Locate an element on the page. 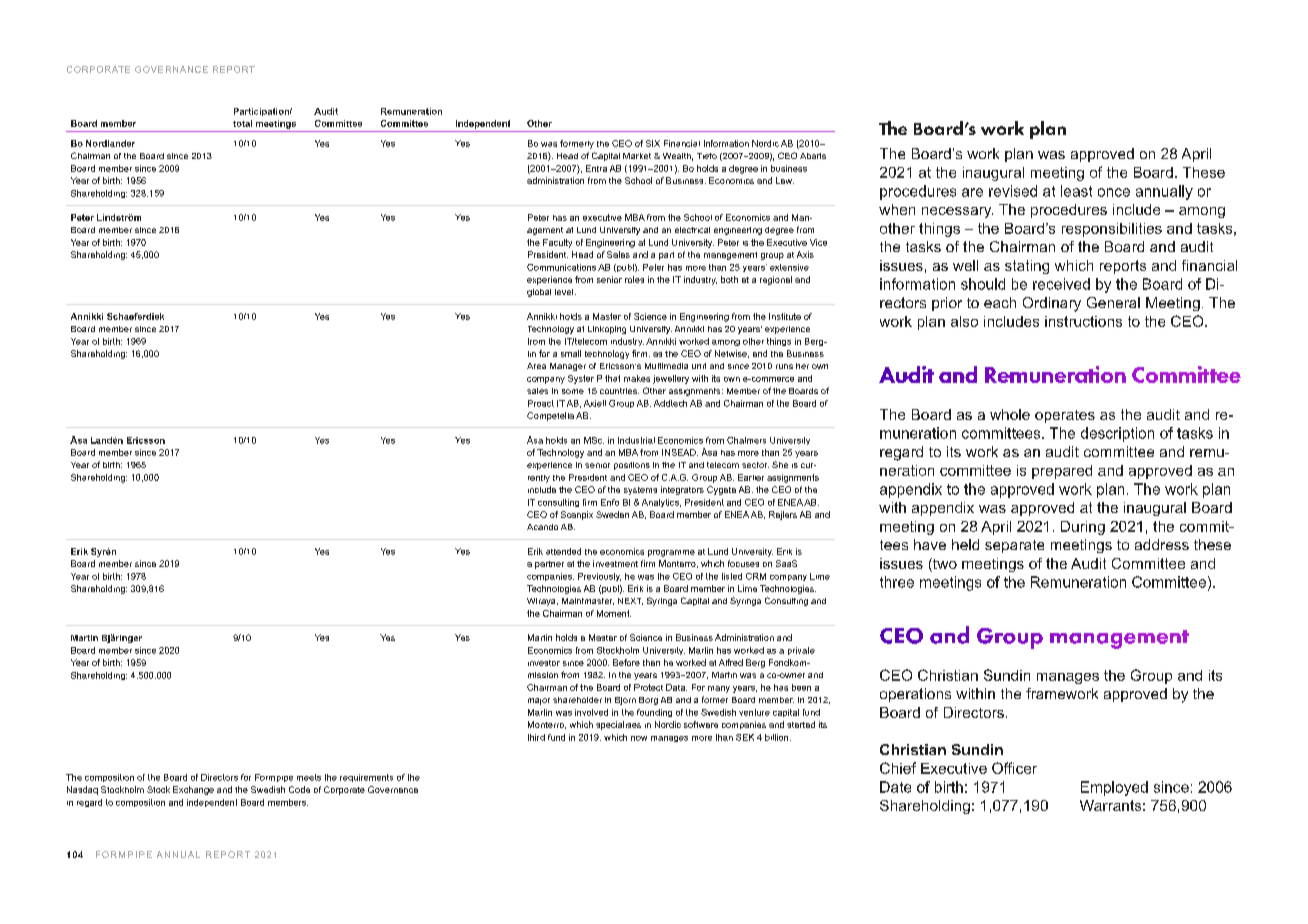 The height and width of the document is (924, 1308). revised is located at coordinates (1013, 191).
